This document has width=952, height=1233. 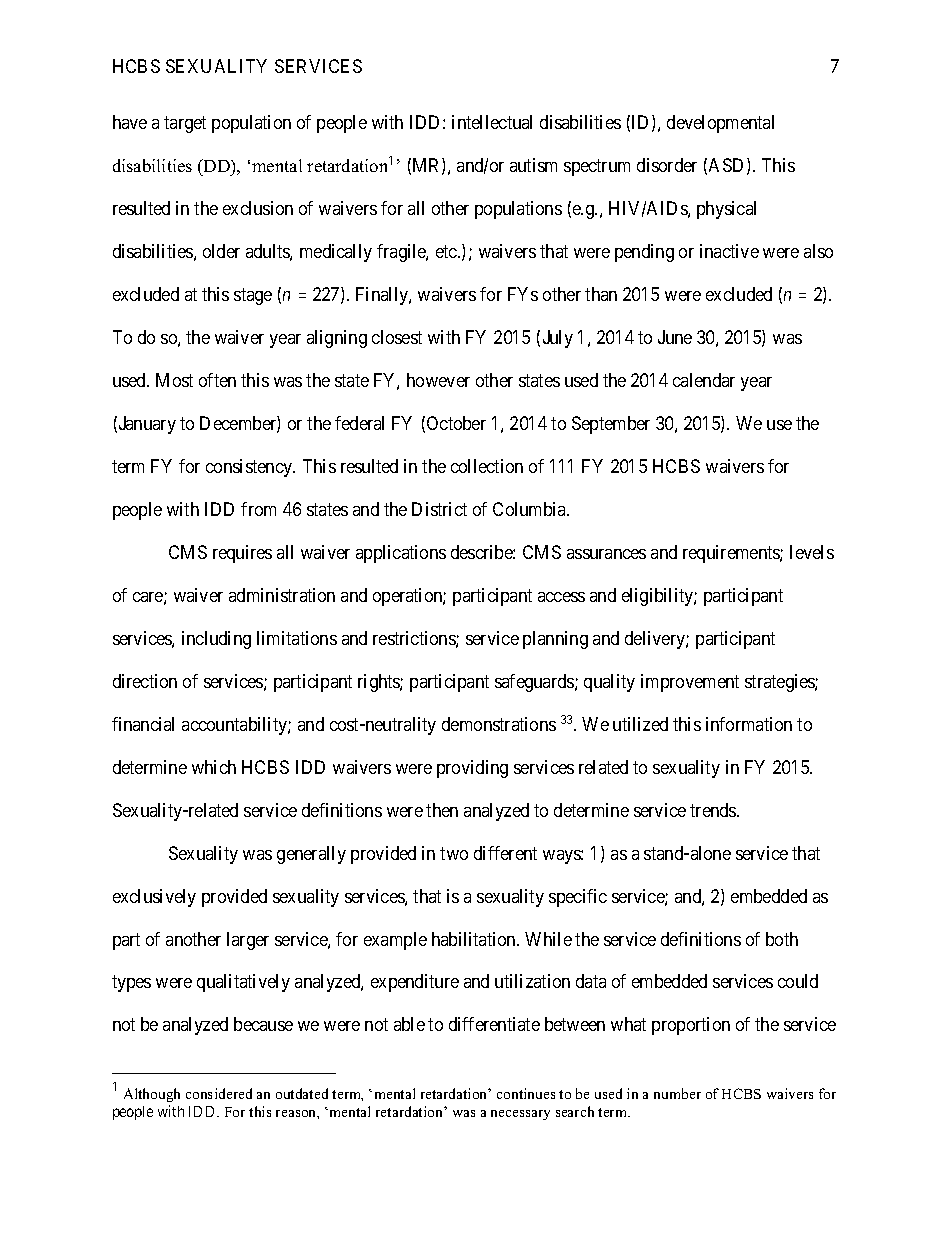 I want to click on disorder, so click(x=667, y=165).
